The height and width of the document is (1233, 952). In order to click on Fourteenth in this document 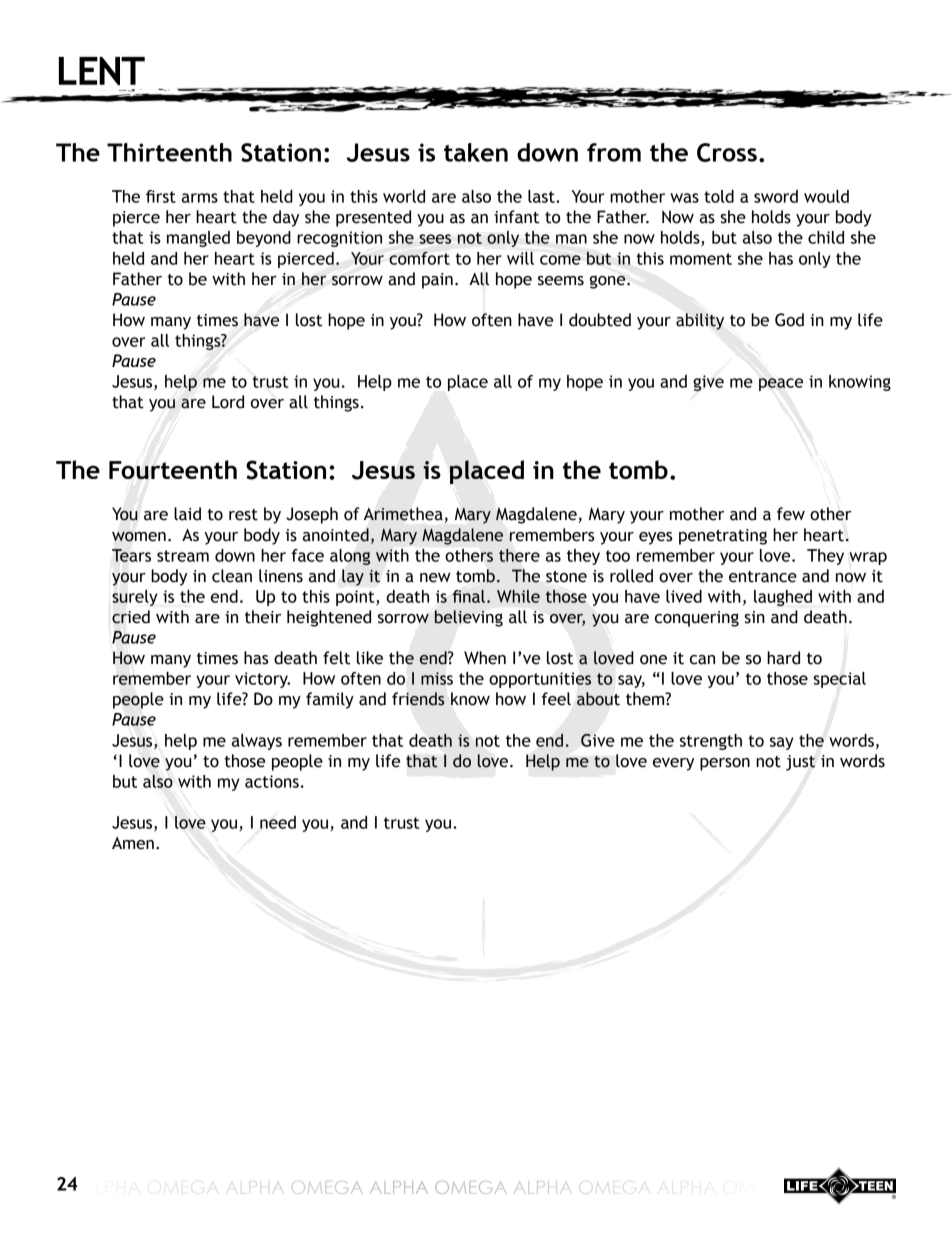, I will do `click(173, 469)`.
